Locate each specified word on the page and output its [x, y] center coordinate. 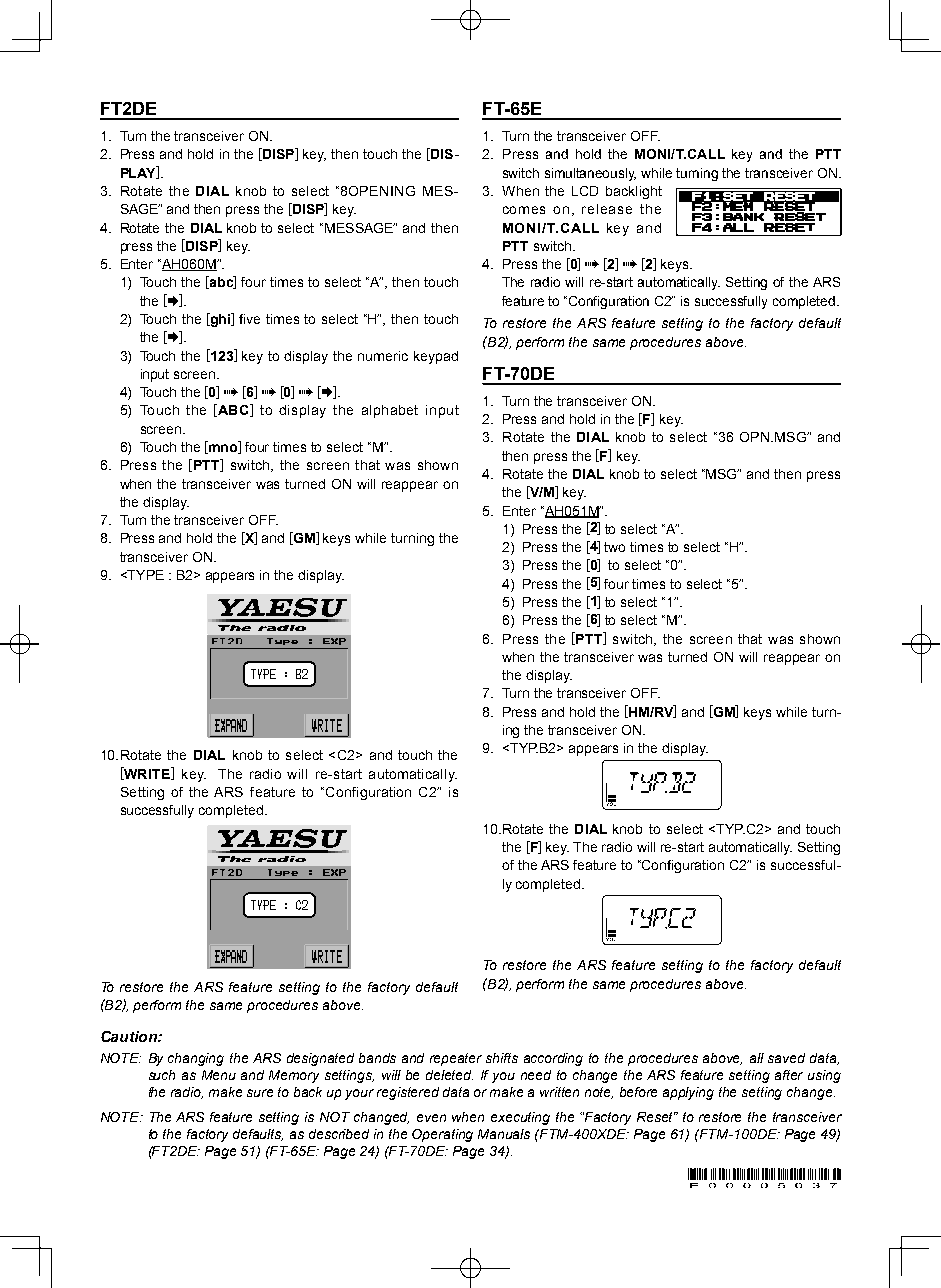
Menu [219, 1075]
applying [688, 1093]
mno [223, 449]
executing [520, 1118]
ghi [220, 320]
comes [524, 210]
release [607, 209]
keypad [436, 357]
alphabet [390, 411]
